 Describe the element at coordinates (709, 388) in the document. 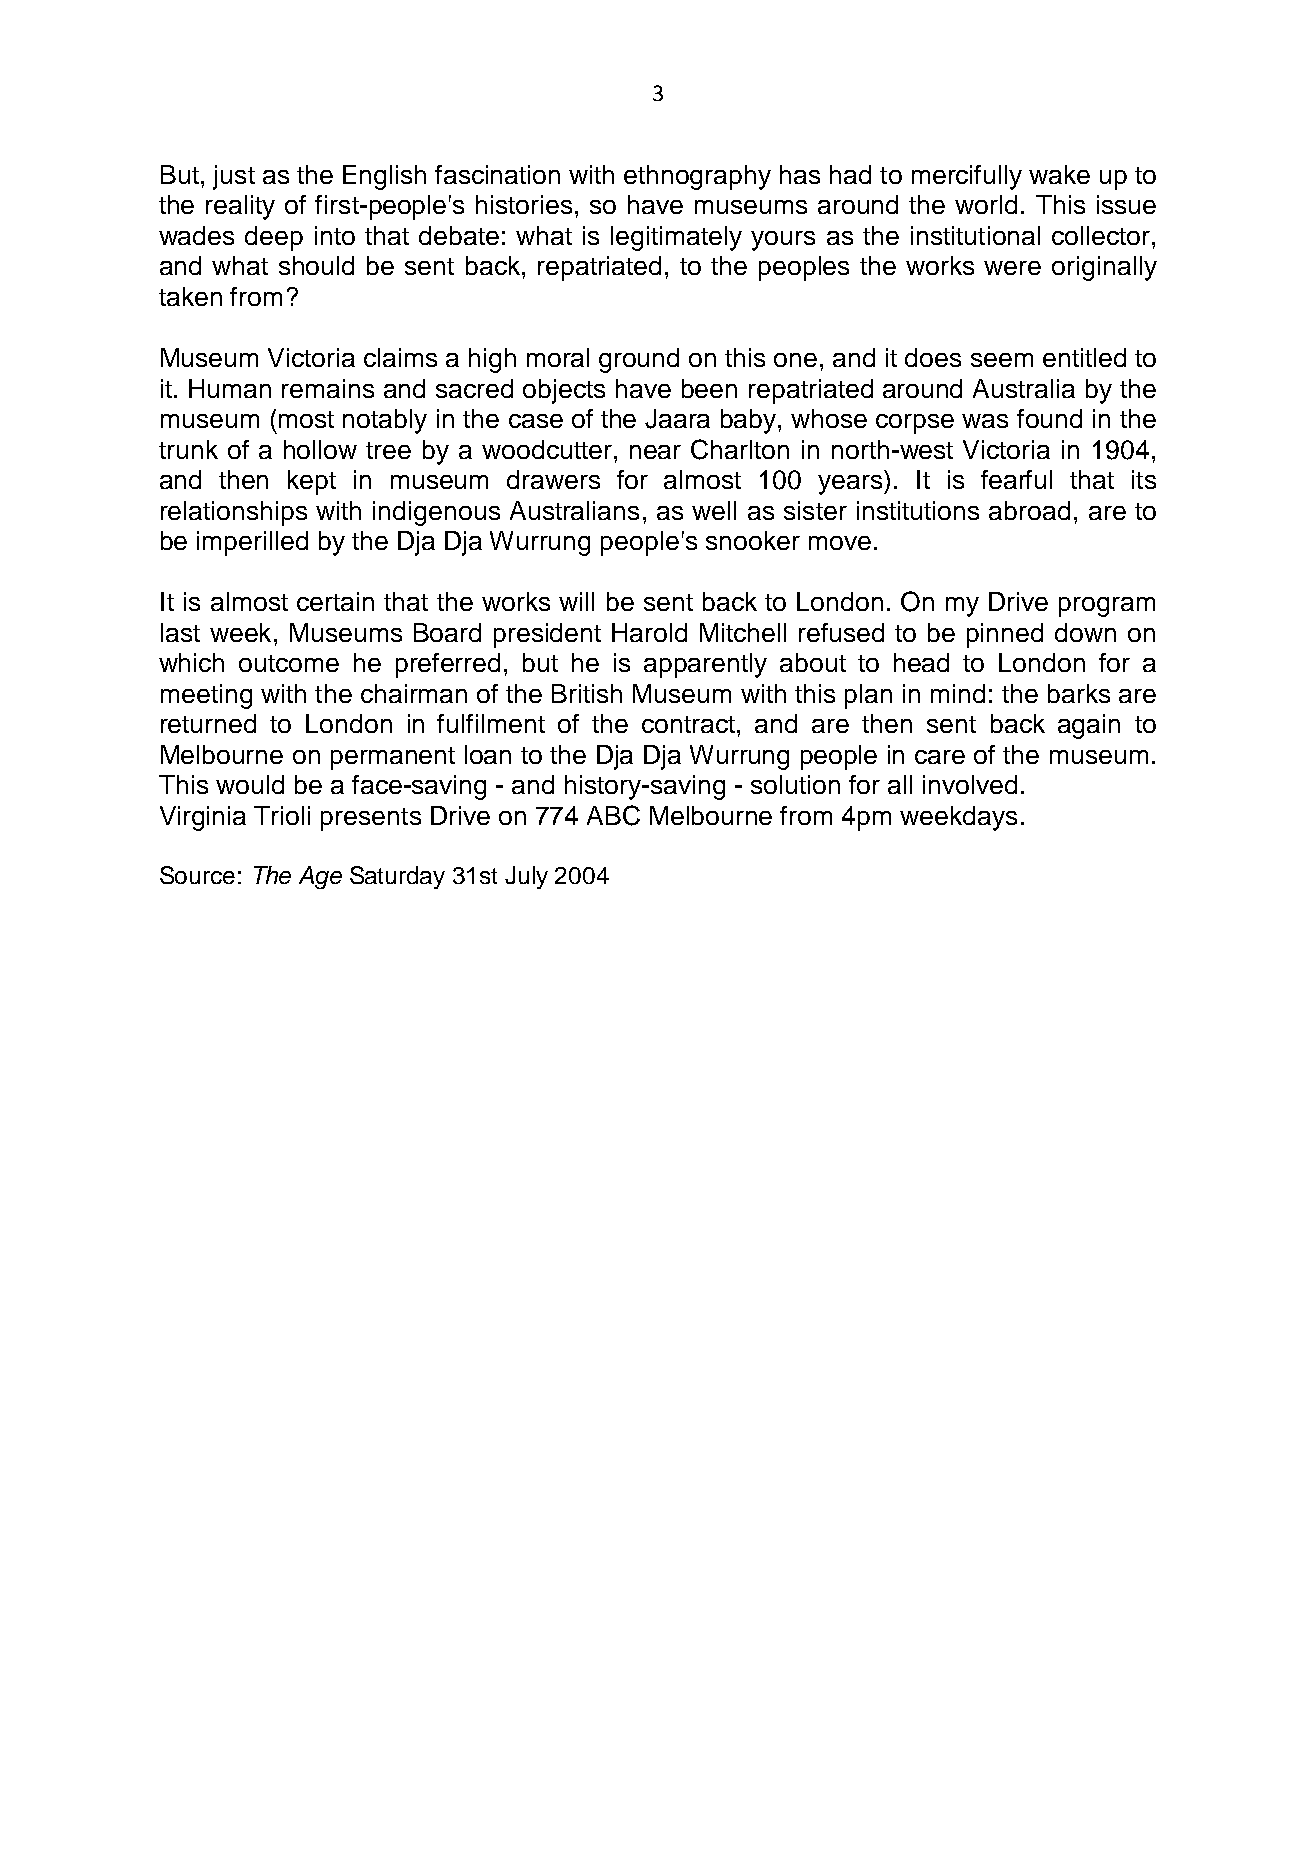

I see `been` at that location.
